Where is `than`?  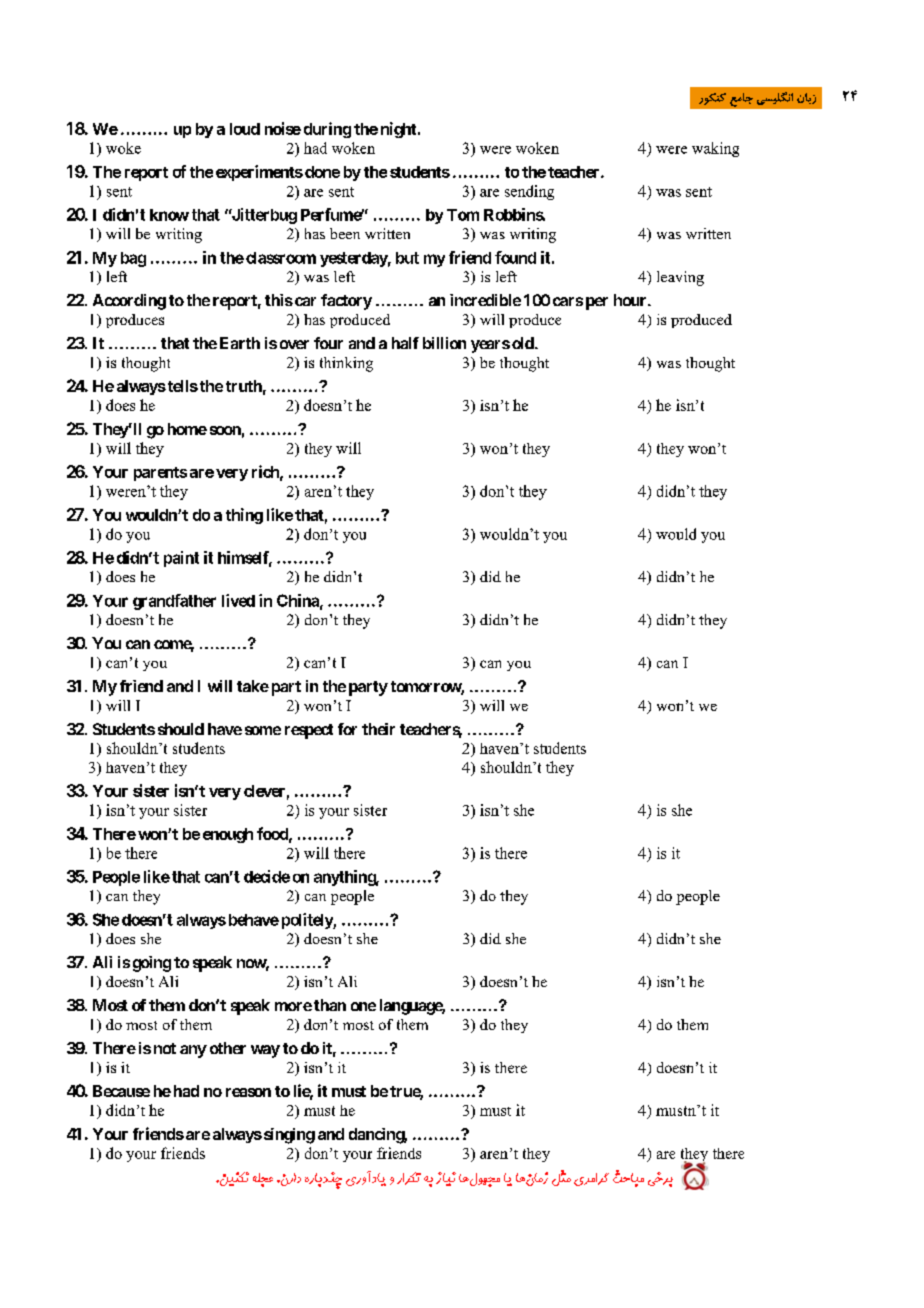
than is located at coordinates (330, 1005).
